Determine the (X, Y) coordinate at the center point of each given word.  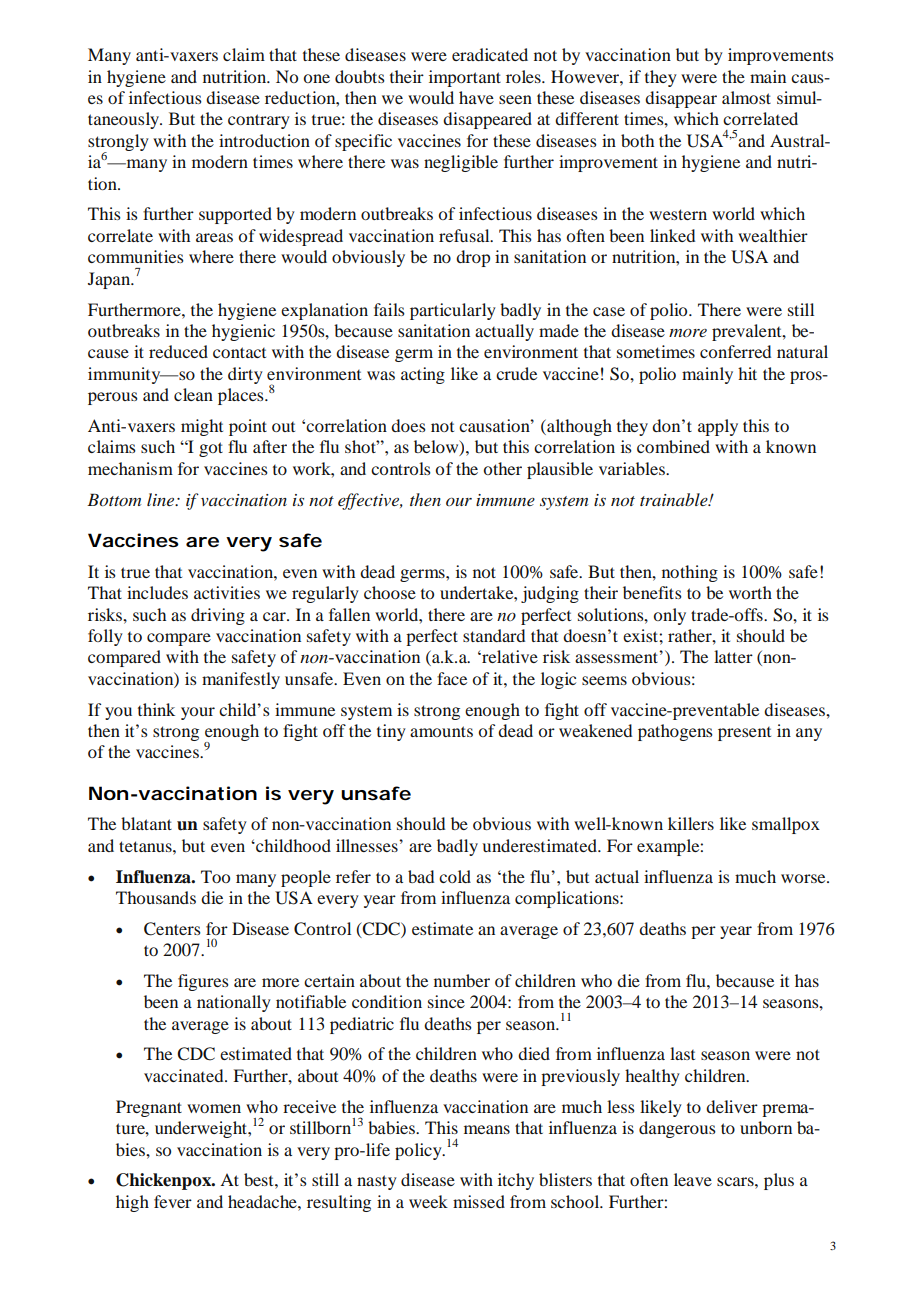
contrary (259, 121)
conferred (735, 351)
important (465, 78)
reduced (178, 351)
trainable (675, 499)
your (198, 713)
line (162, 499)
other (502, 468)
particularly (453, 311)
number (462, 980)
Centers (172, 929)
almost (746, 97)
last (682, 1053)
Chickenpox (165, 1181)
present (744, 734)
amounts (441, 731)
